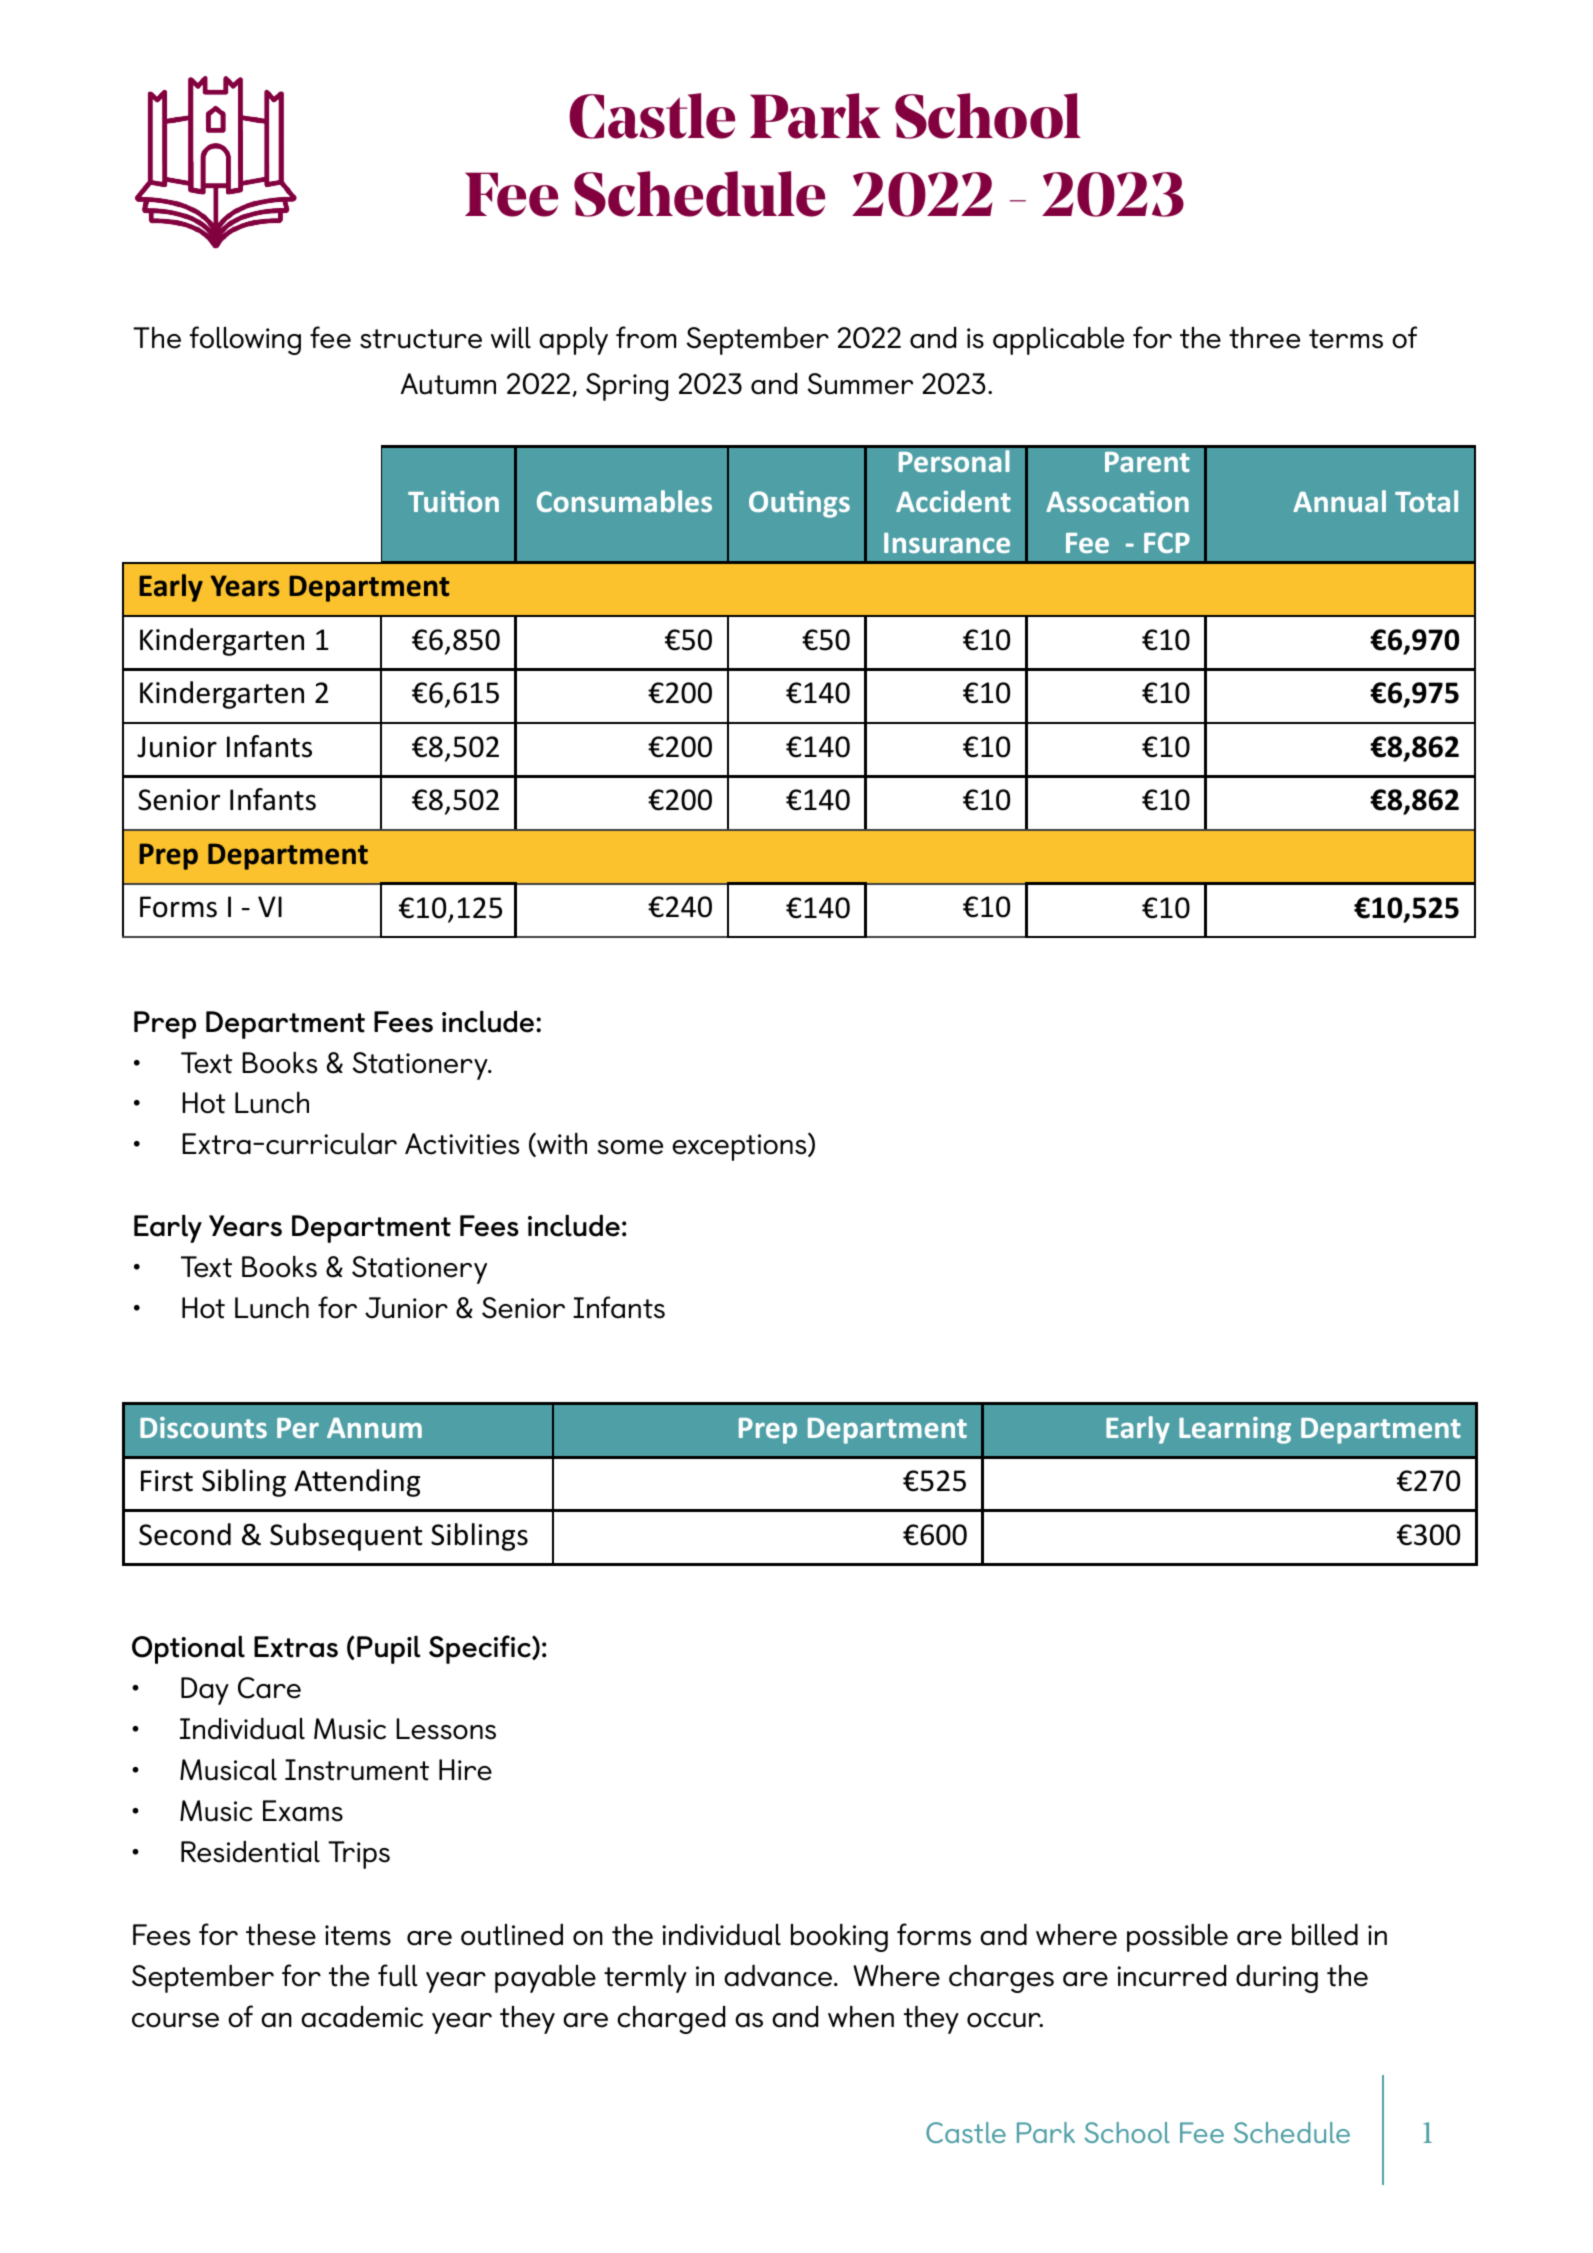 Image resolution: width=1593 pixels, height=2253 pixels. I want to click on three, so click(1264, 338).
